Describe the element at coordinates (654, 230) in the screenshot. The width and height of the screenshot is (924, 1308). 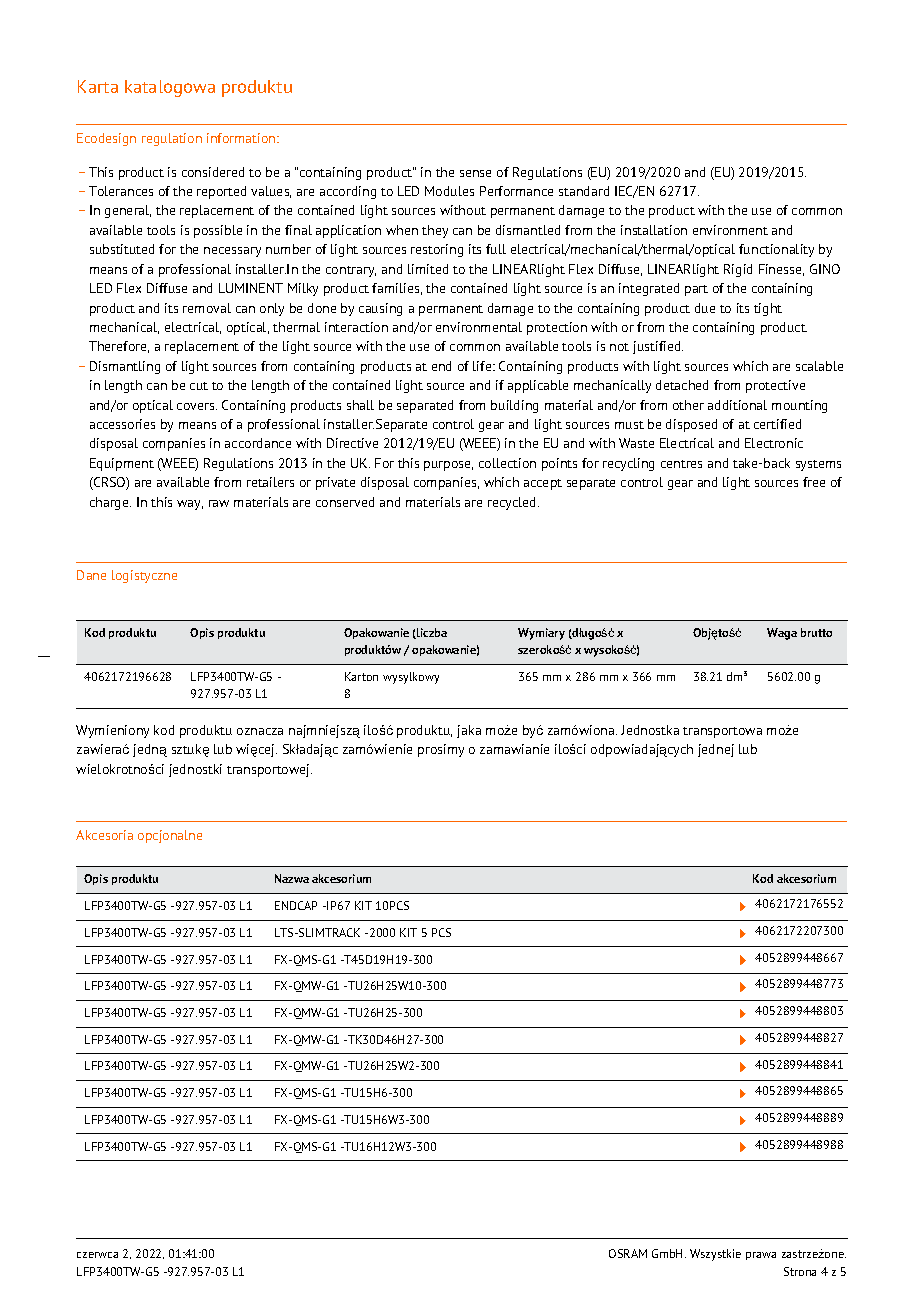
I see `installation` at that location.
